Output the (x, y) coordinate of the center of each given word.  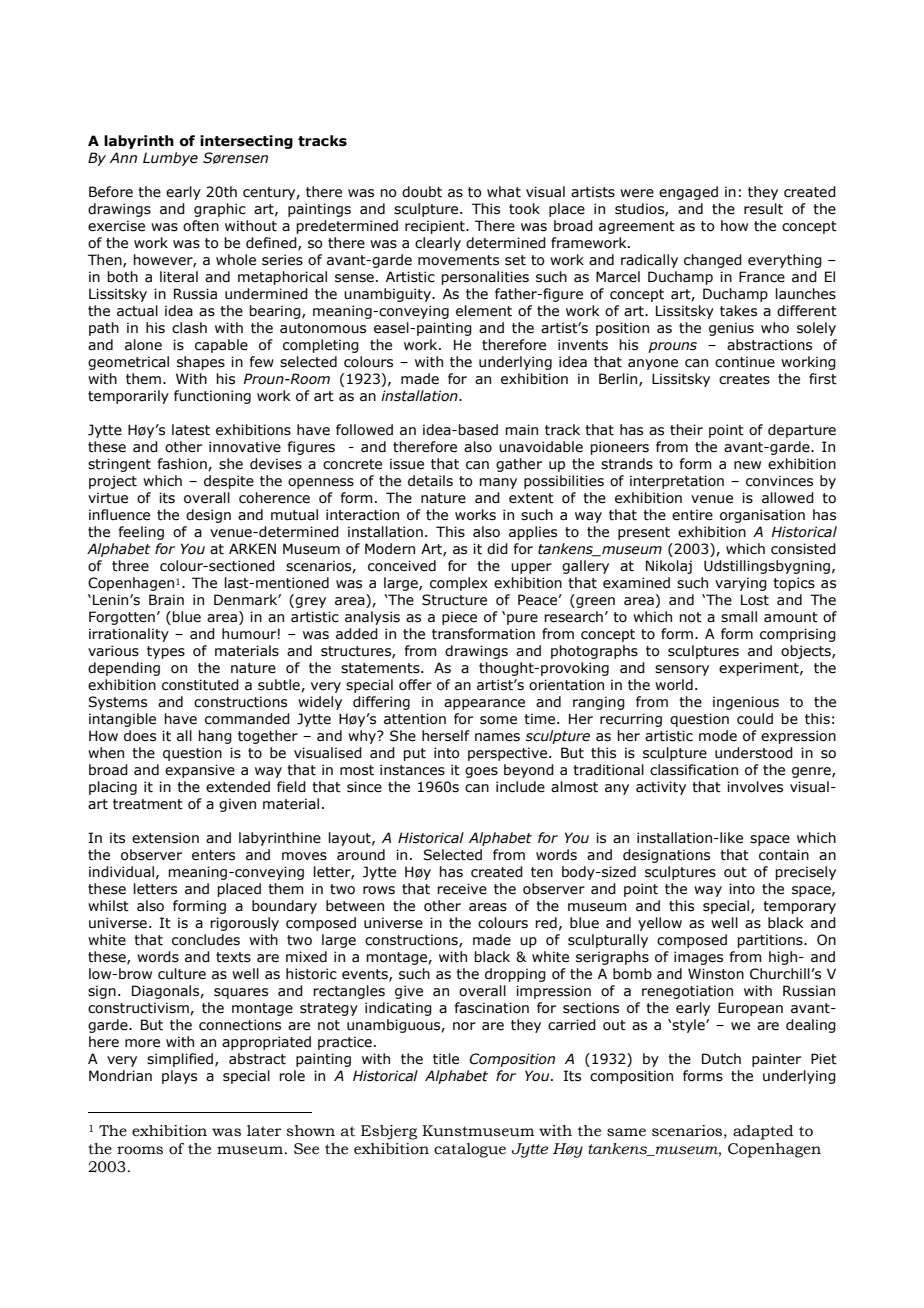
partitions (771, 941)
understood (754, 753)
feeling (141, 533)
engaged (688, 193)
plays (179, 1077)
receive (462, 889)
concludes (206, 940)
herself (446, 736)
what (504, 192)
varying (741, 584)
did (497, 549)
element (484, 311)
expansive (200, 771)
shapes (201, 363)
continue (745, 362)
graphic (220, 210)
